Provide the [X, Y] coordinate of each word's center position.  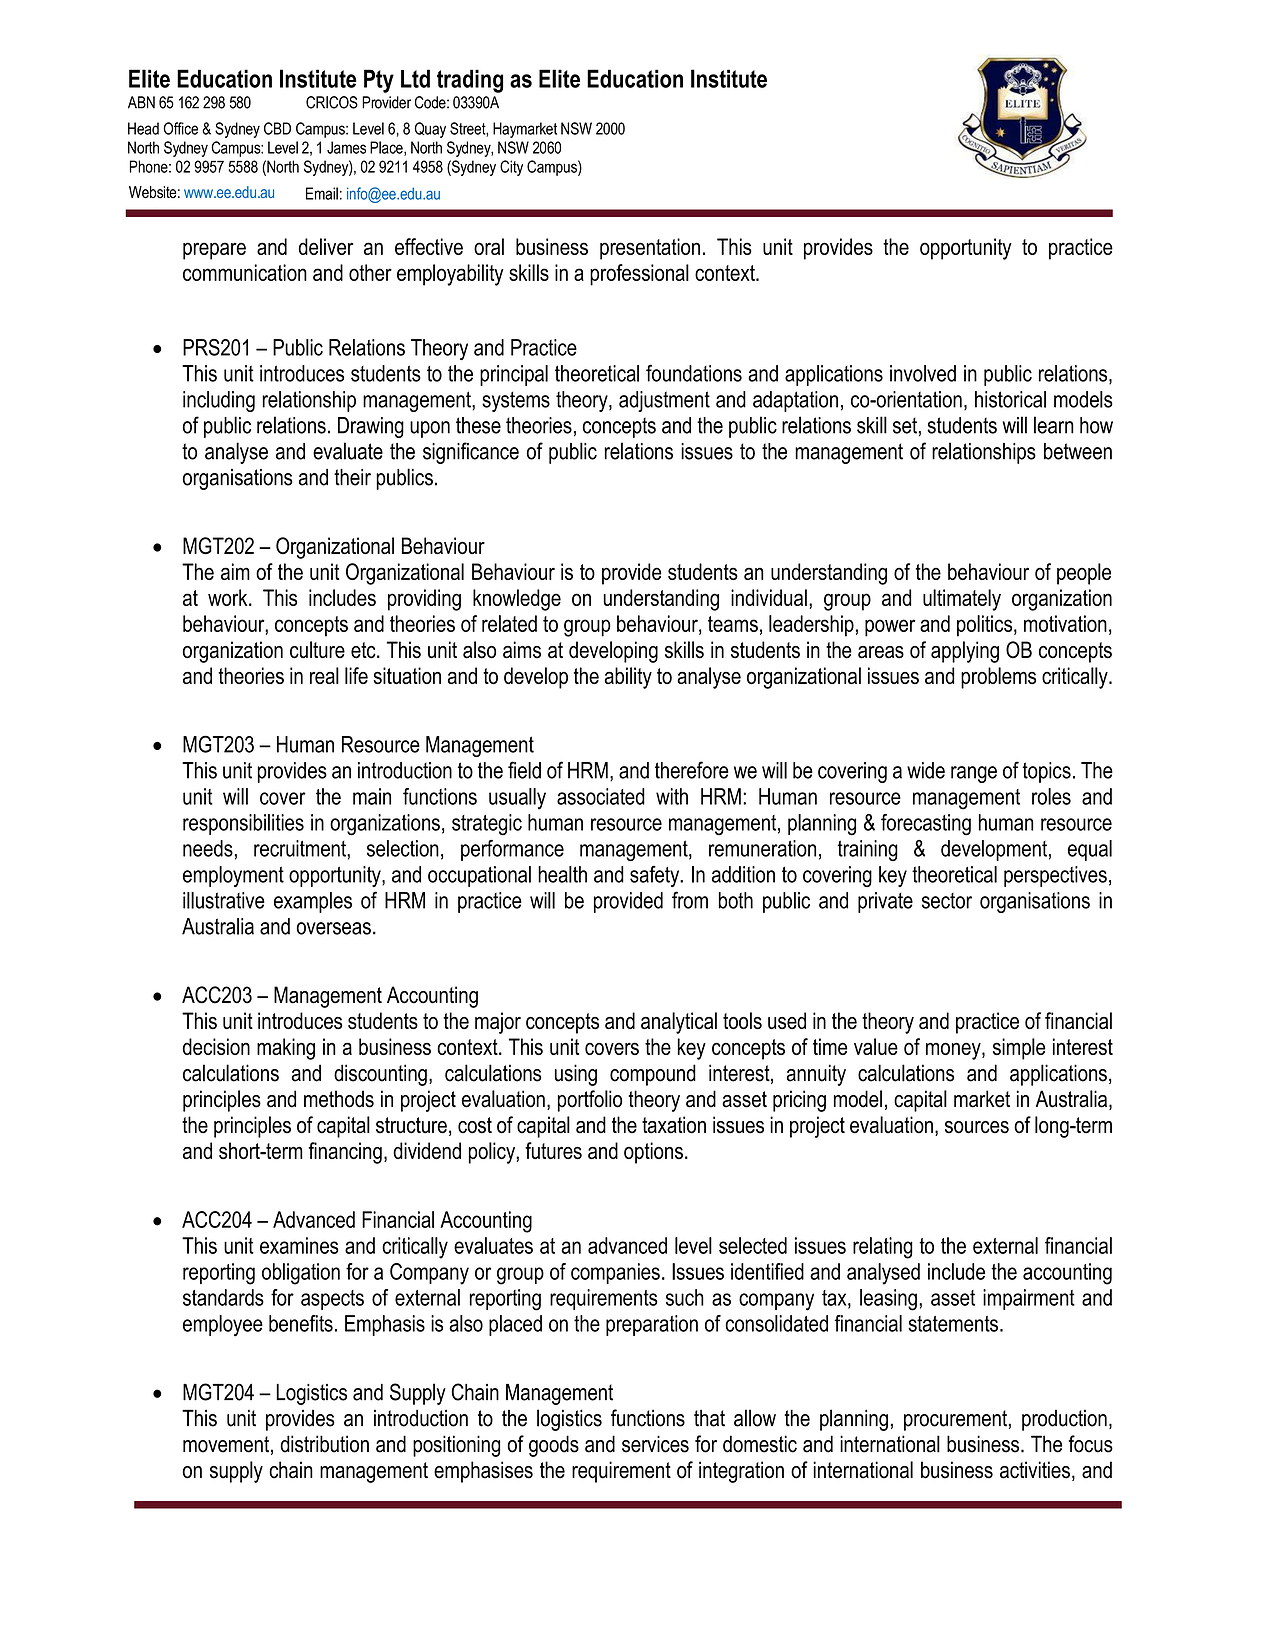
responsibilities [243, 824]
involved [923, 373]
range [974, 774]
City [511, 168]
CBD [277, 128]
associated [601, 796]
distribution [324, 1444]
